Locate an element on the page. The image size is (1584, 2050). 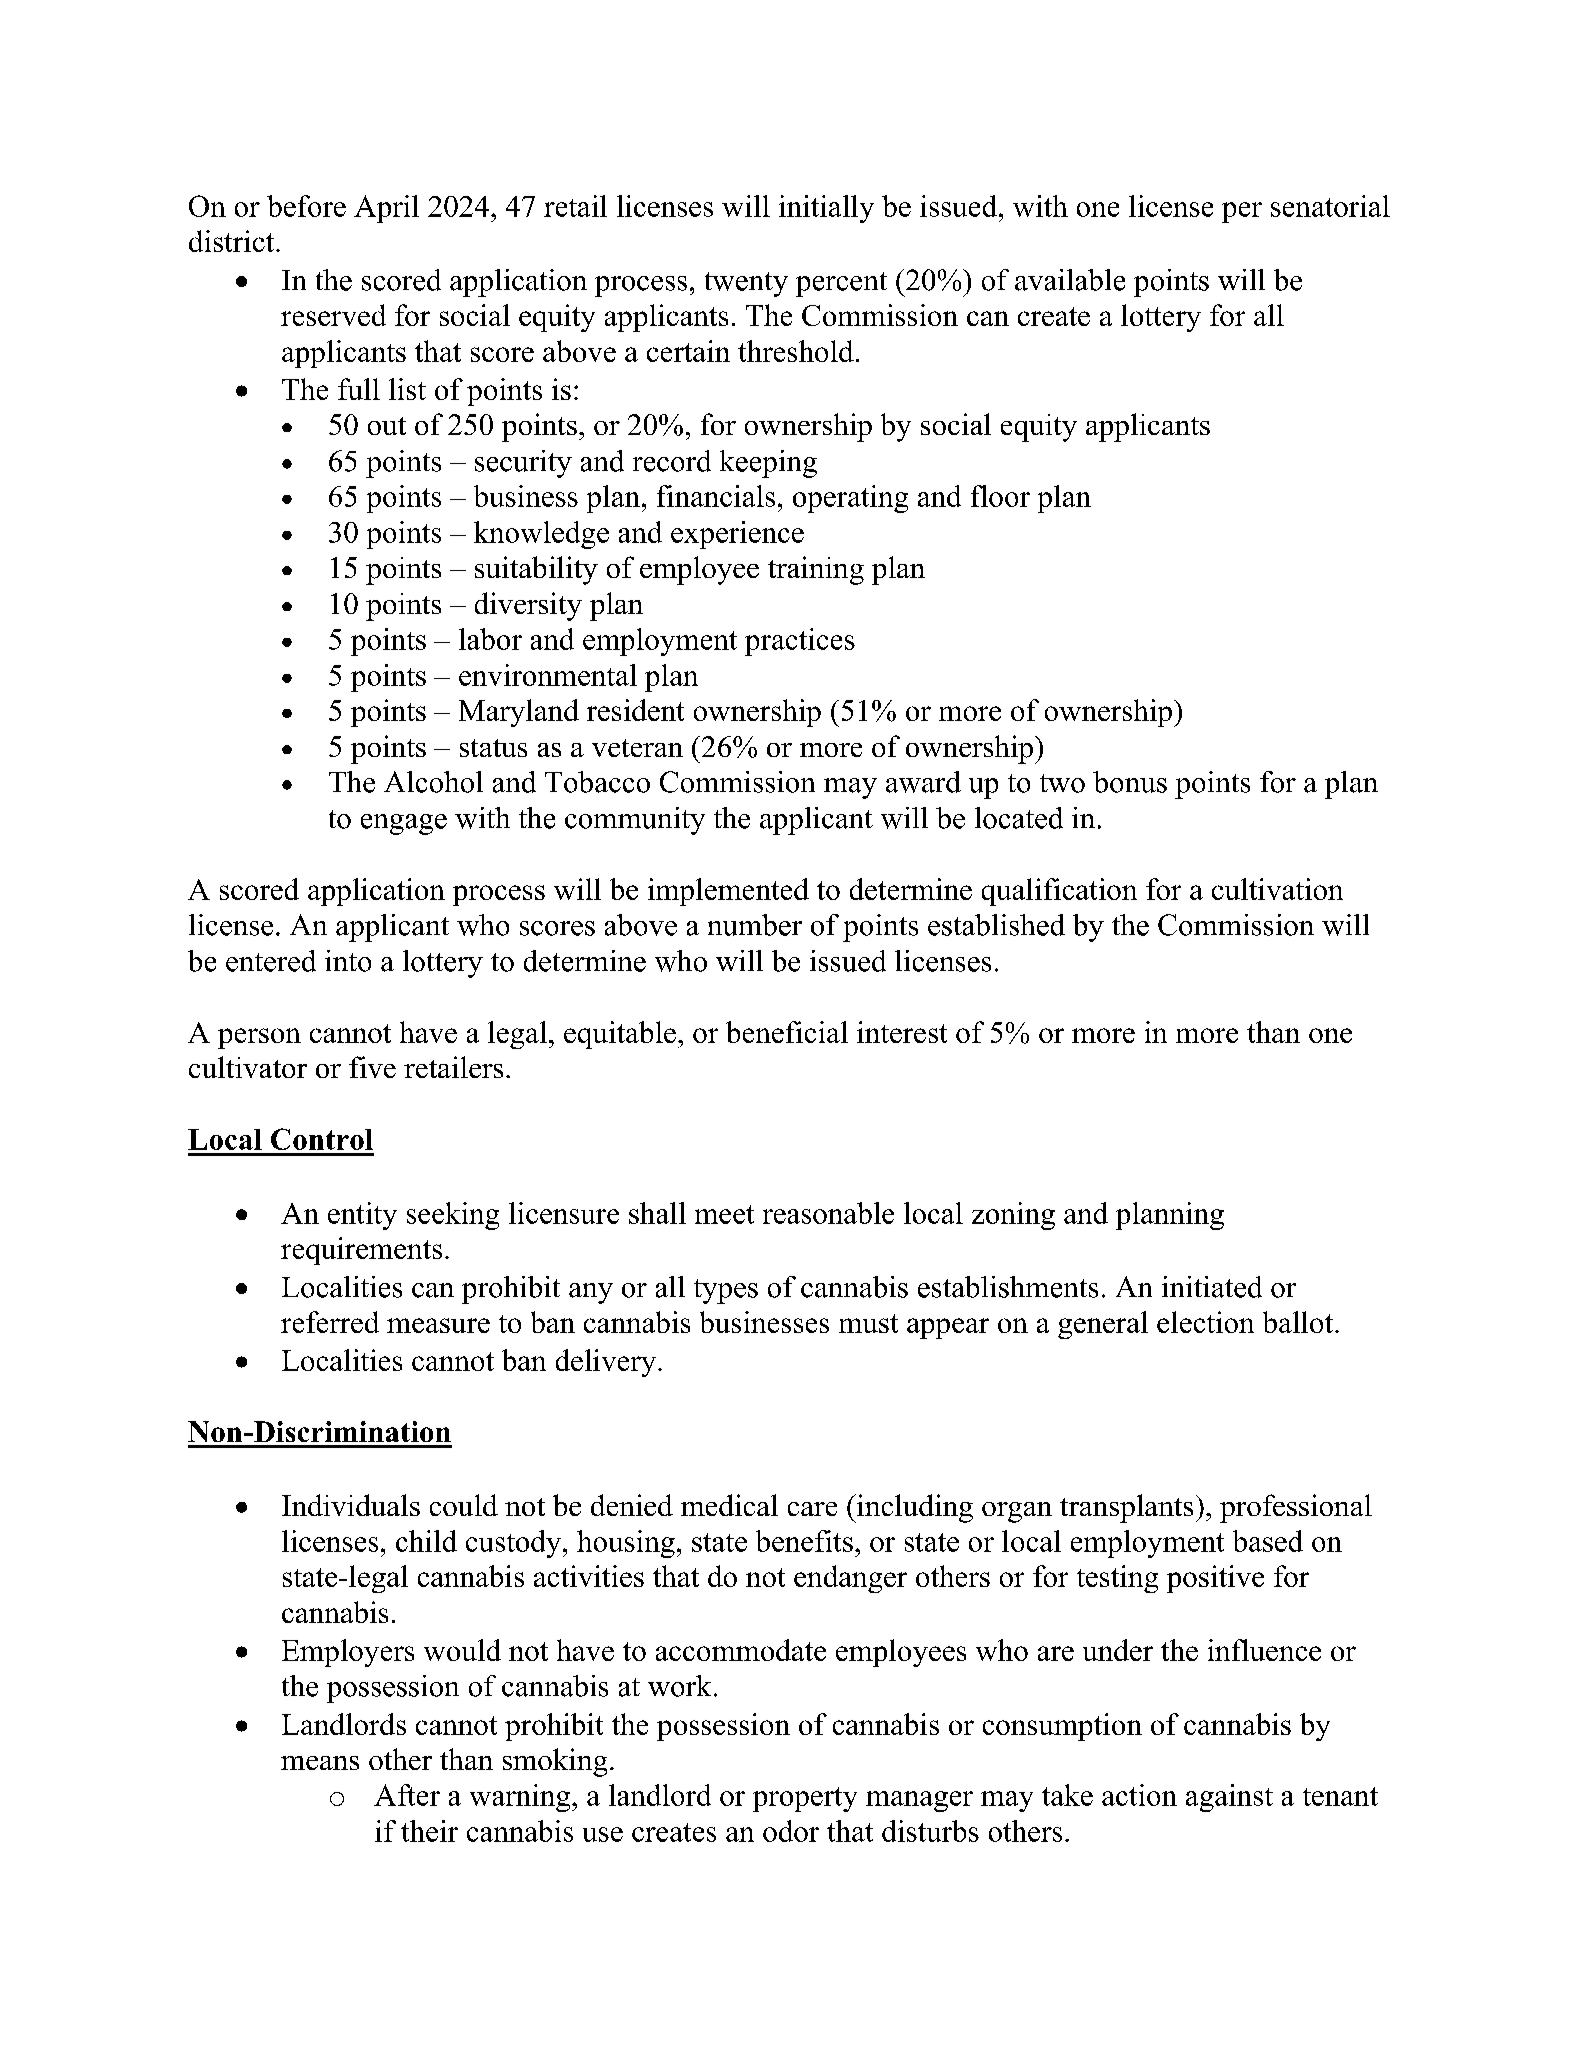
April is located at coordinates (386, 209).
